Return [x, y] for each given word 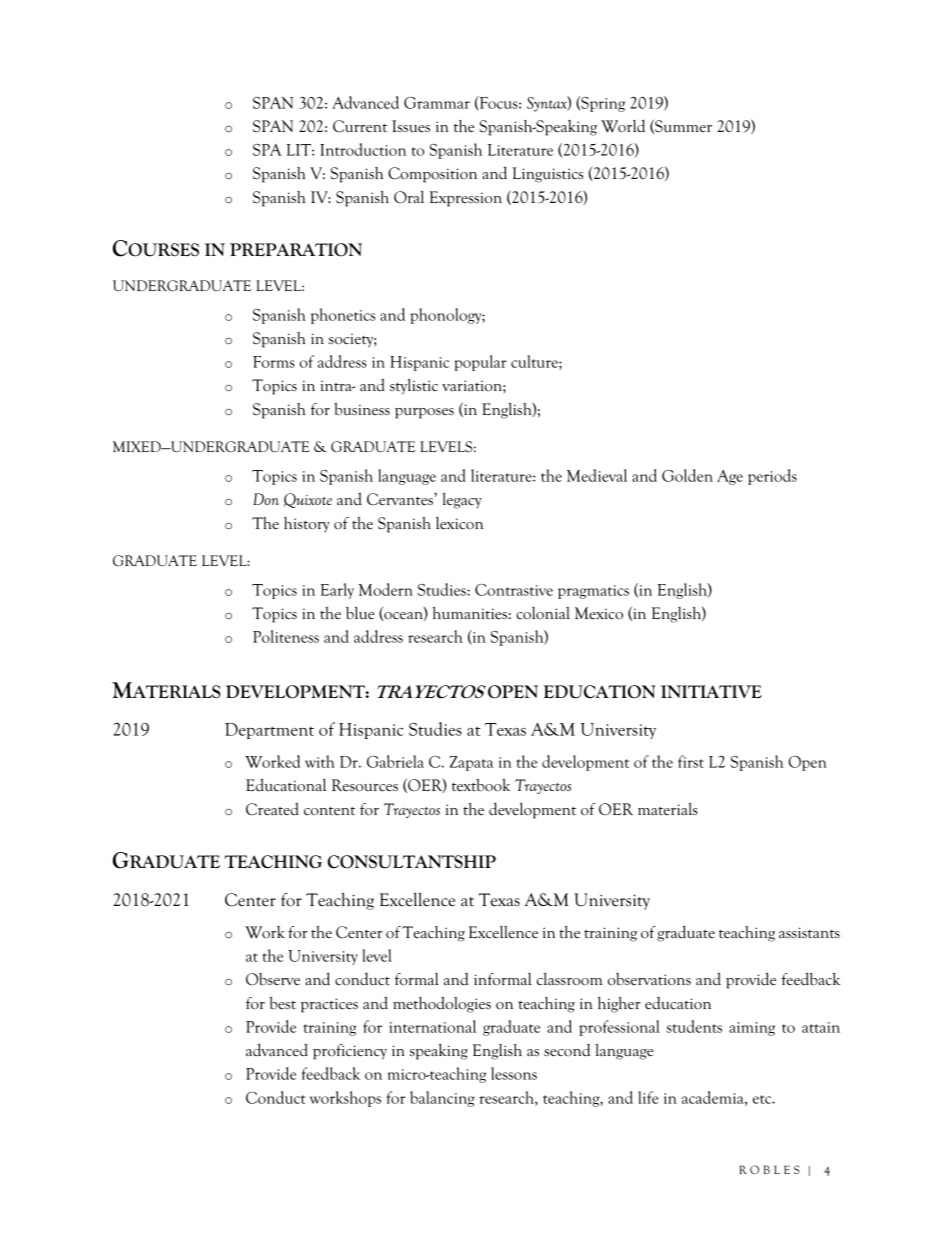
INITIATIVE [711, 691]
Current [360, 126]
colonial [543, 613]
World [623, 126]
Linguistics [548, 175]
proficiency [350, 1052]
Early [337, 591]
